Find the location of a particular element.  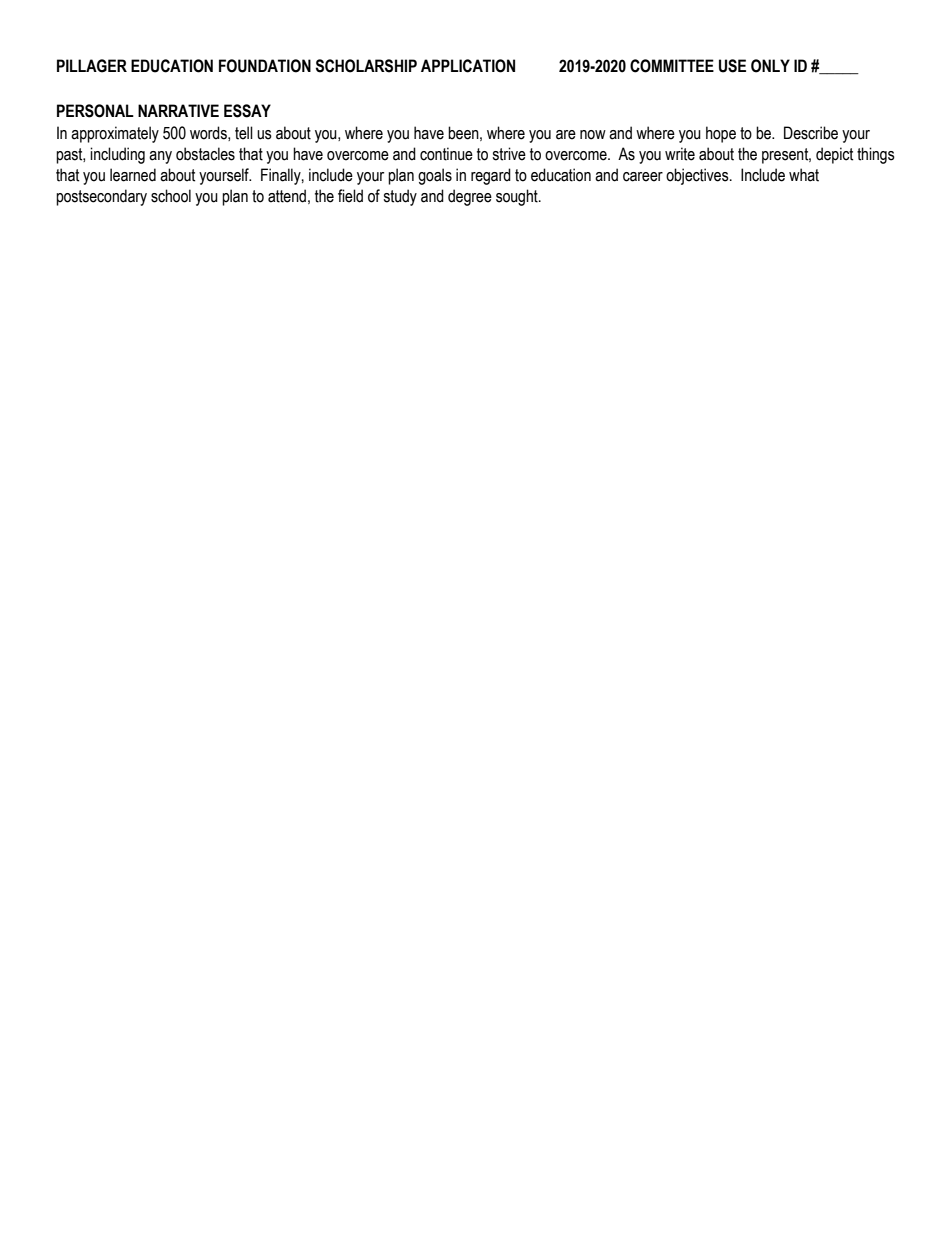

now is located at coordinates (593, 135).
